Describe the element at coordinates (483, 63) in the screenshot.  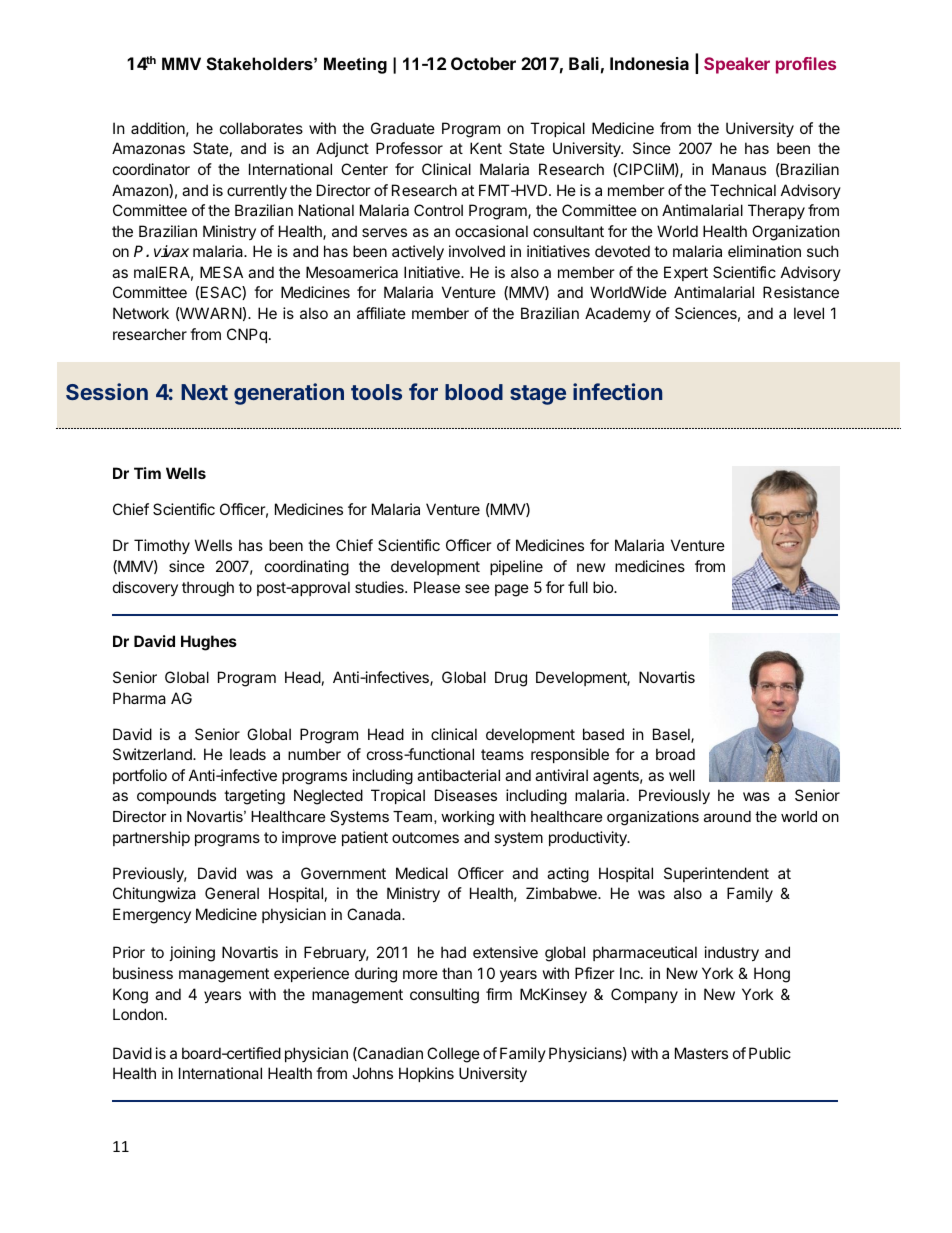
I see `October` at that location.
